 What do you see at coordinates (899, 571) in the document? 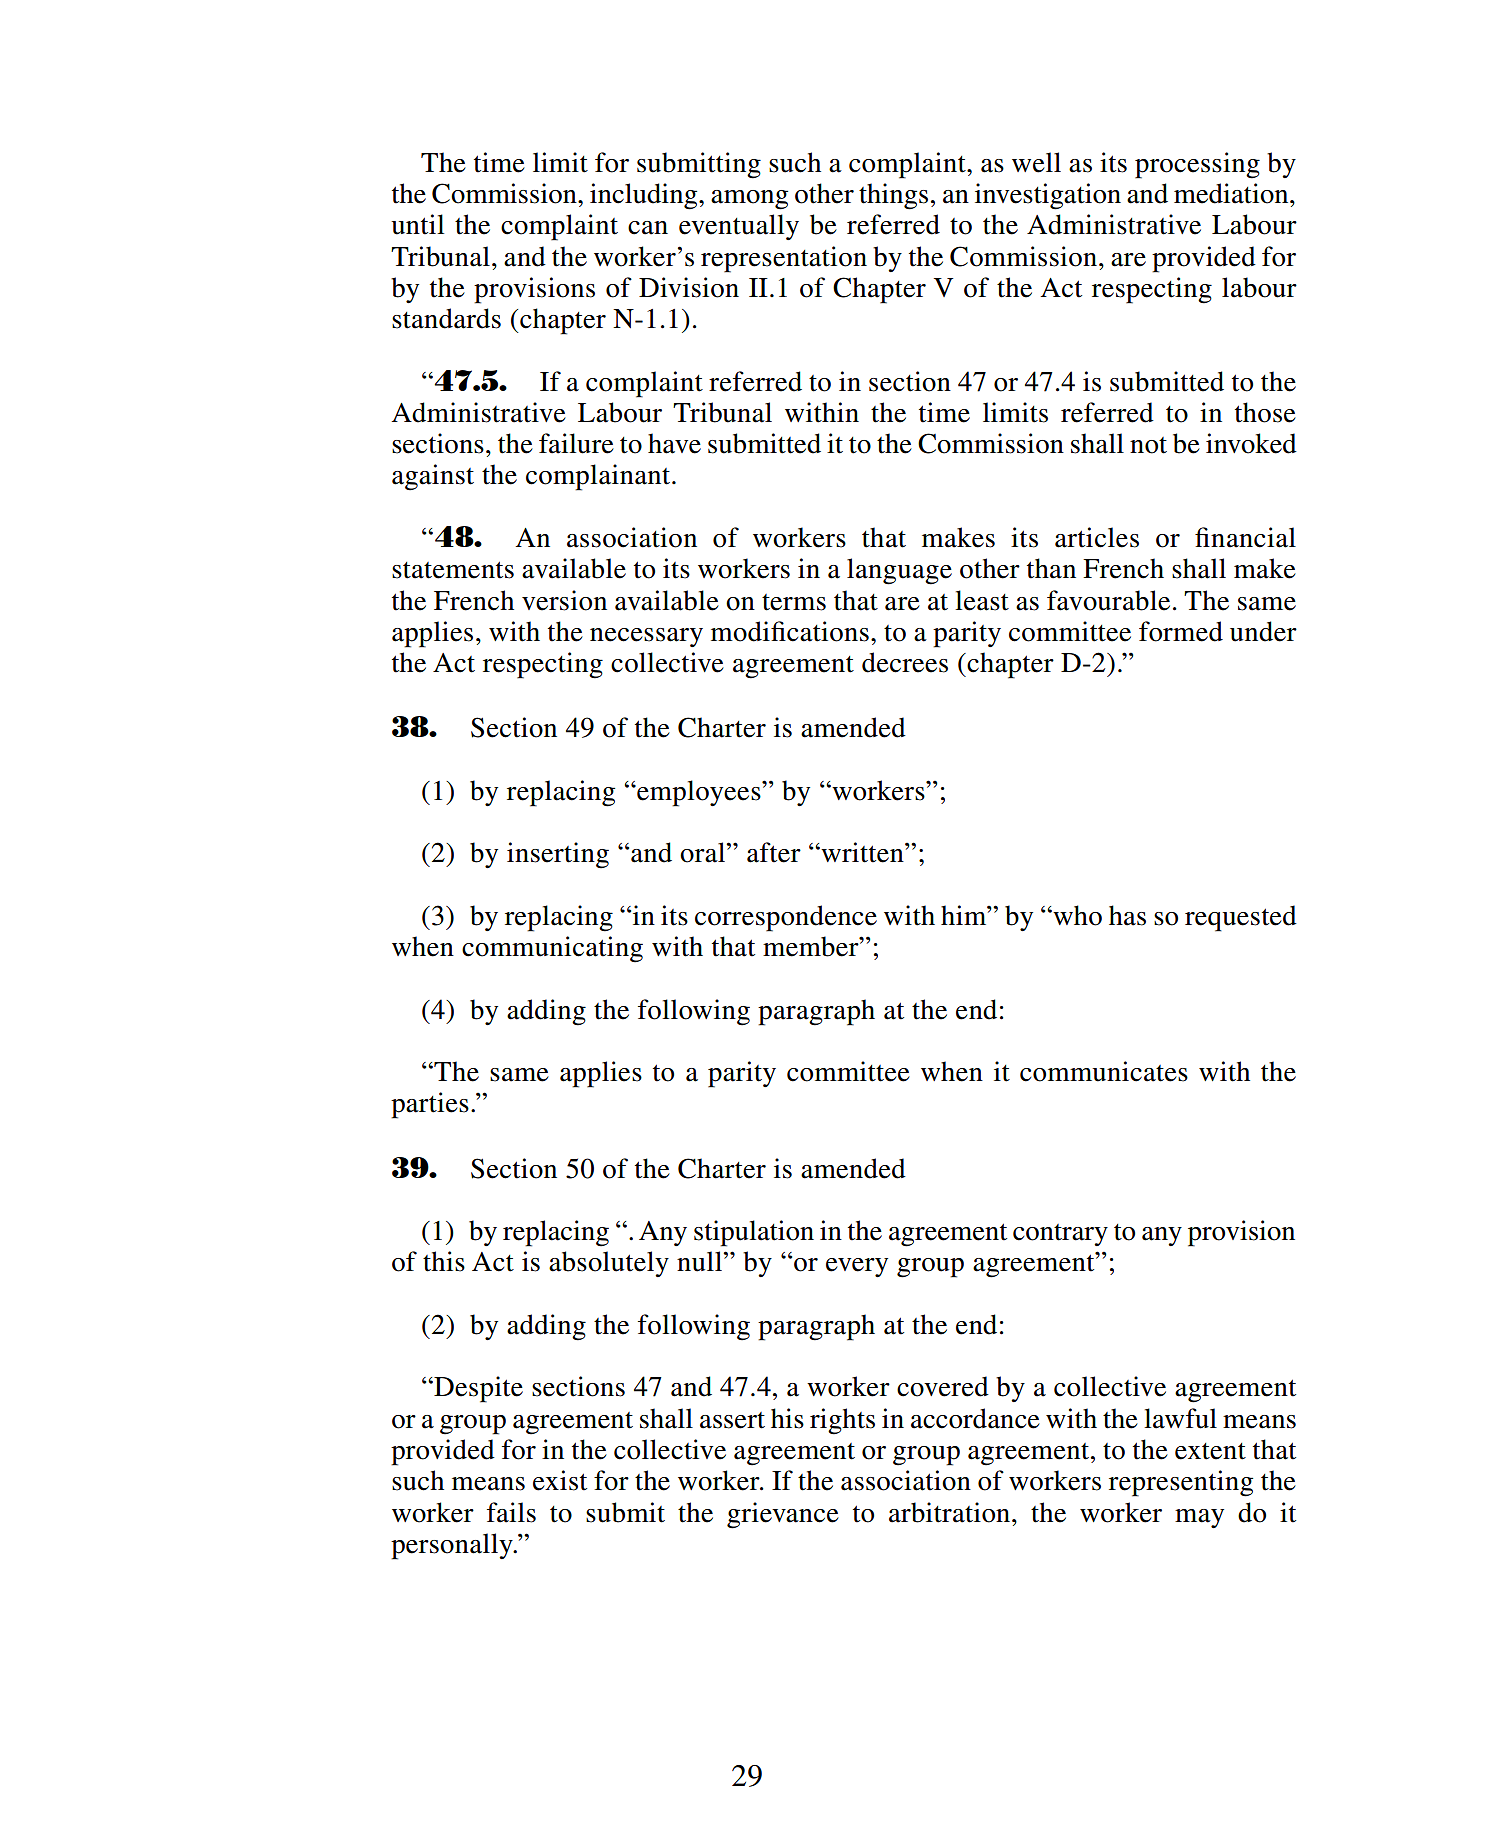
I see `language` at bounding box center [899, 571].
